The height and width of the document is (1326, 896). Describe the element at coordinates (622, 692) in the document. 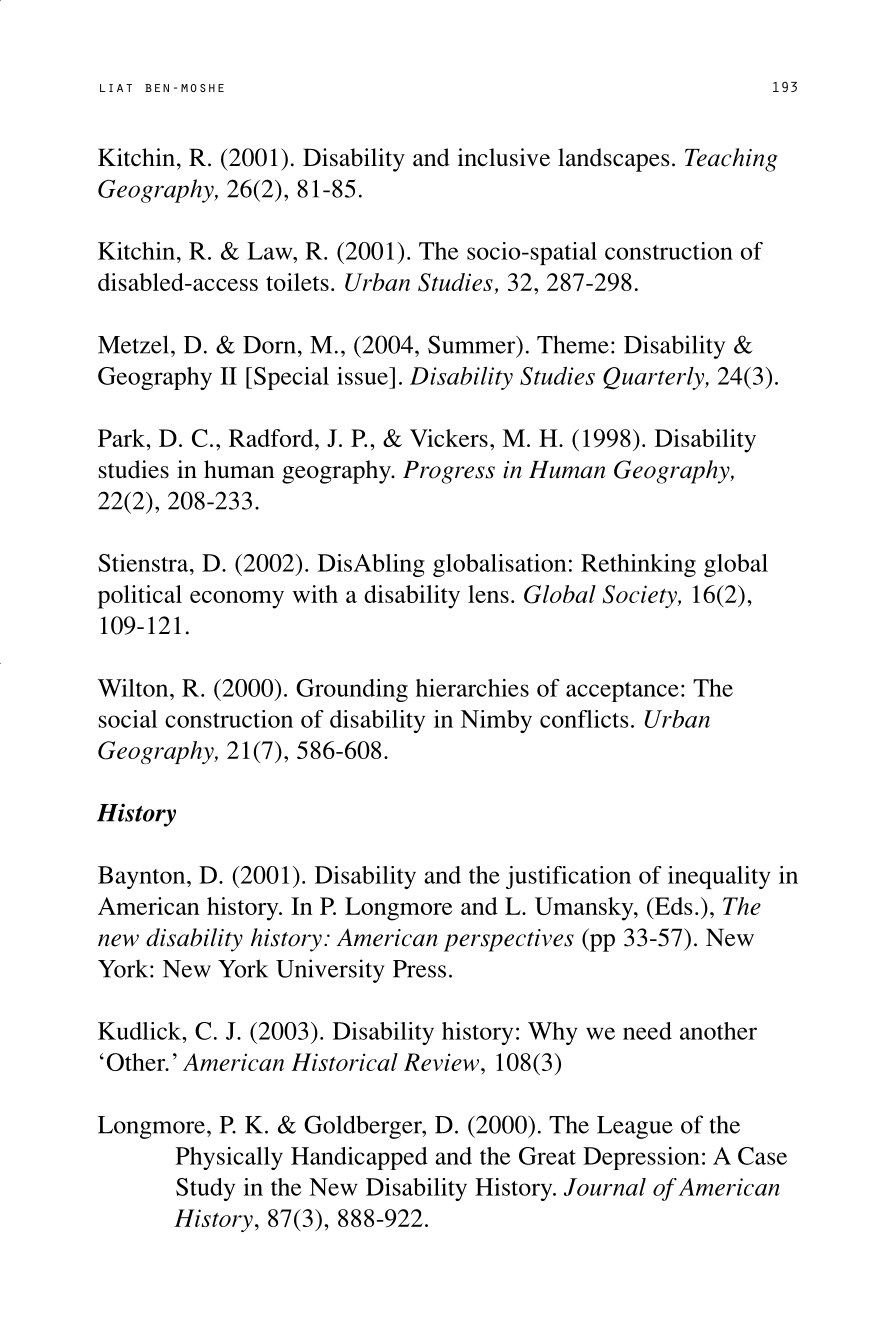

I see `acceptance` at that location.
